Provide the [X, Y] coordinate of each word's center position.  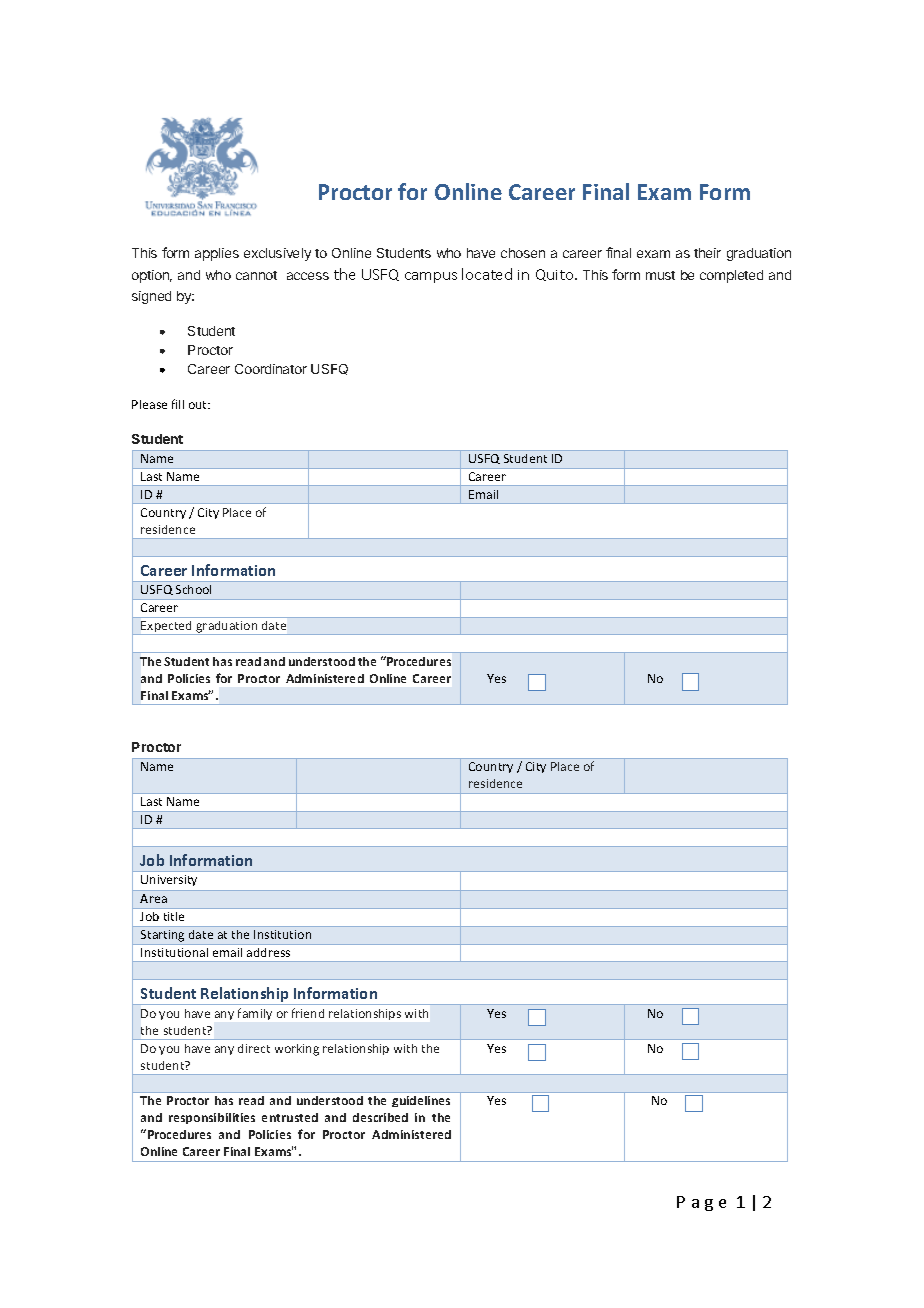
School [193, 589]
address [268, 952]
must [660, 275]
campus [431, 277]
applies [217, 254]
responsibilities [212, 1118]
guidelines [421, 1101]
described [380, 1117]
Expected [167, 628]
